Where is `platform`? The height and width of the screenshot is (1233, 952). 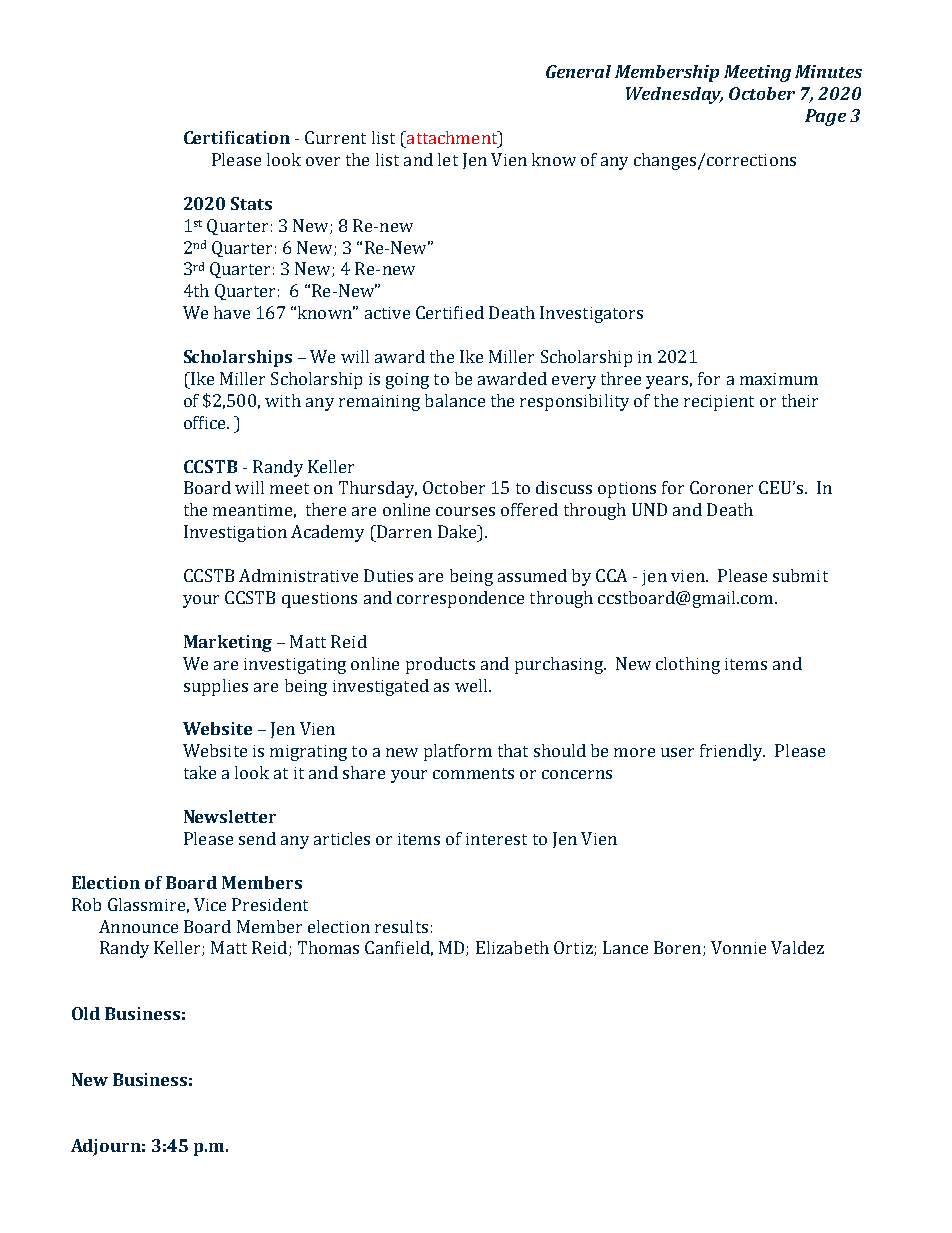 platform is located at coordinates (458, 752).
